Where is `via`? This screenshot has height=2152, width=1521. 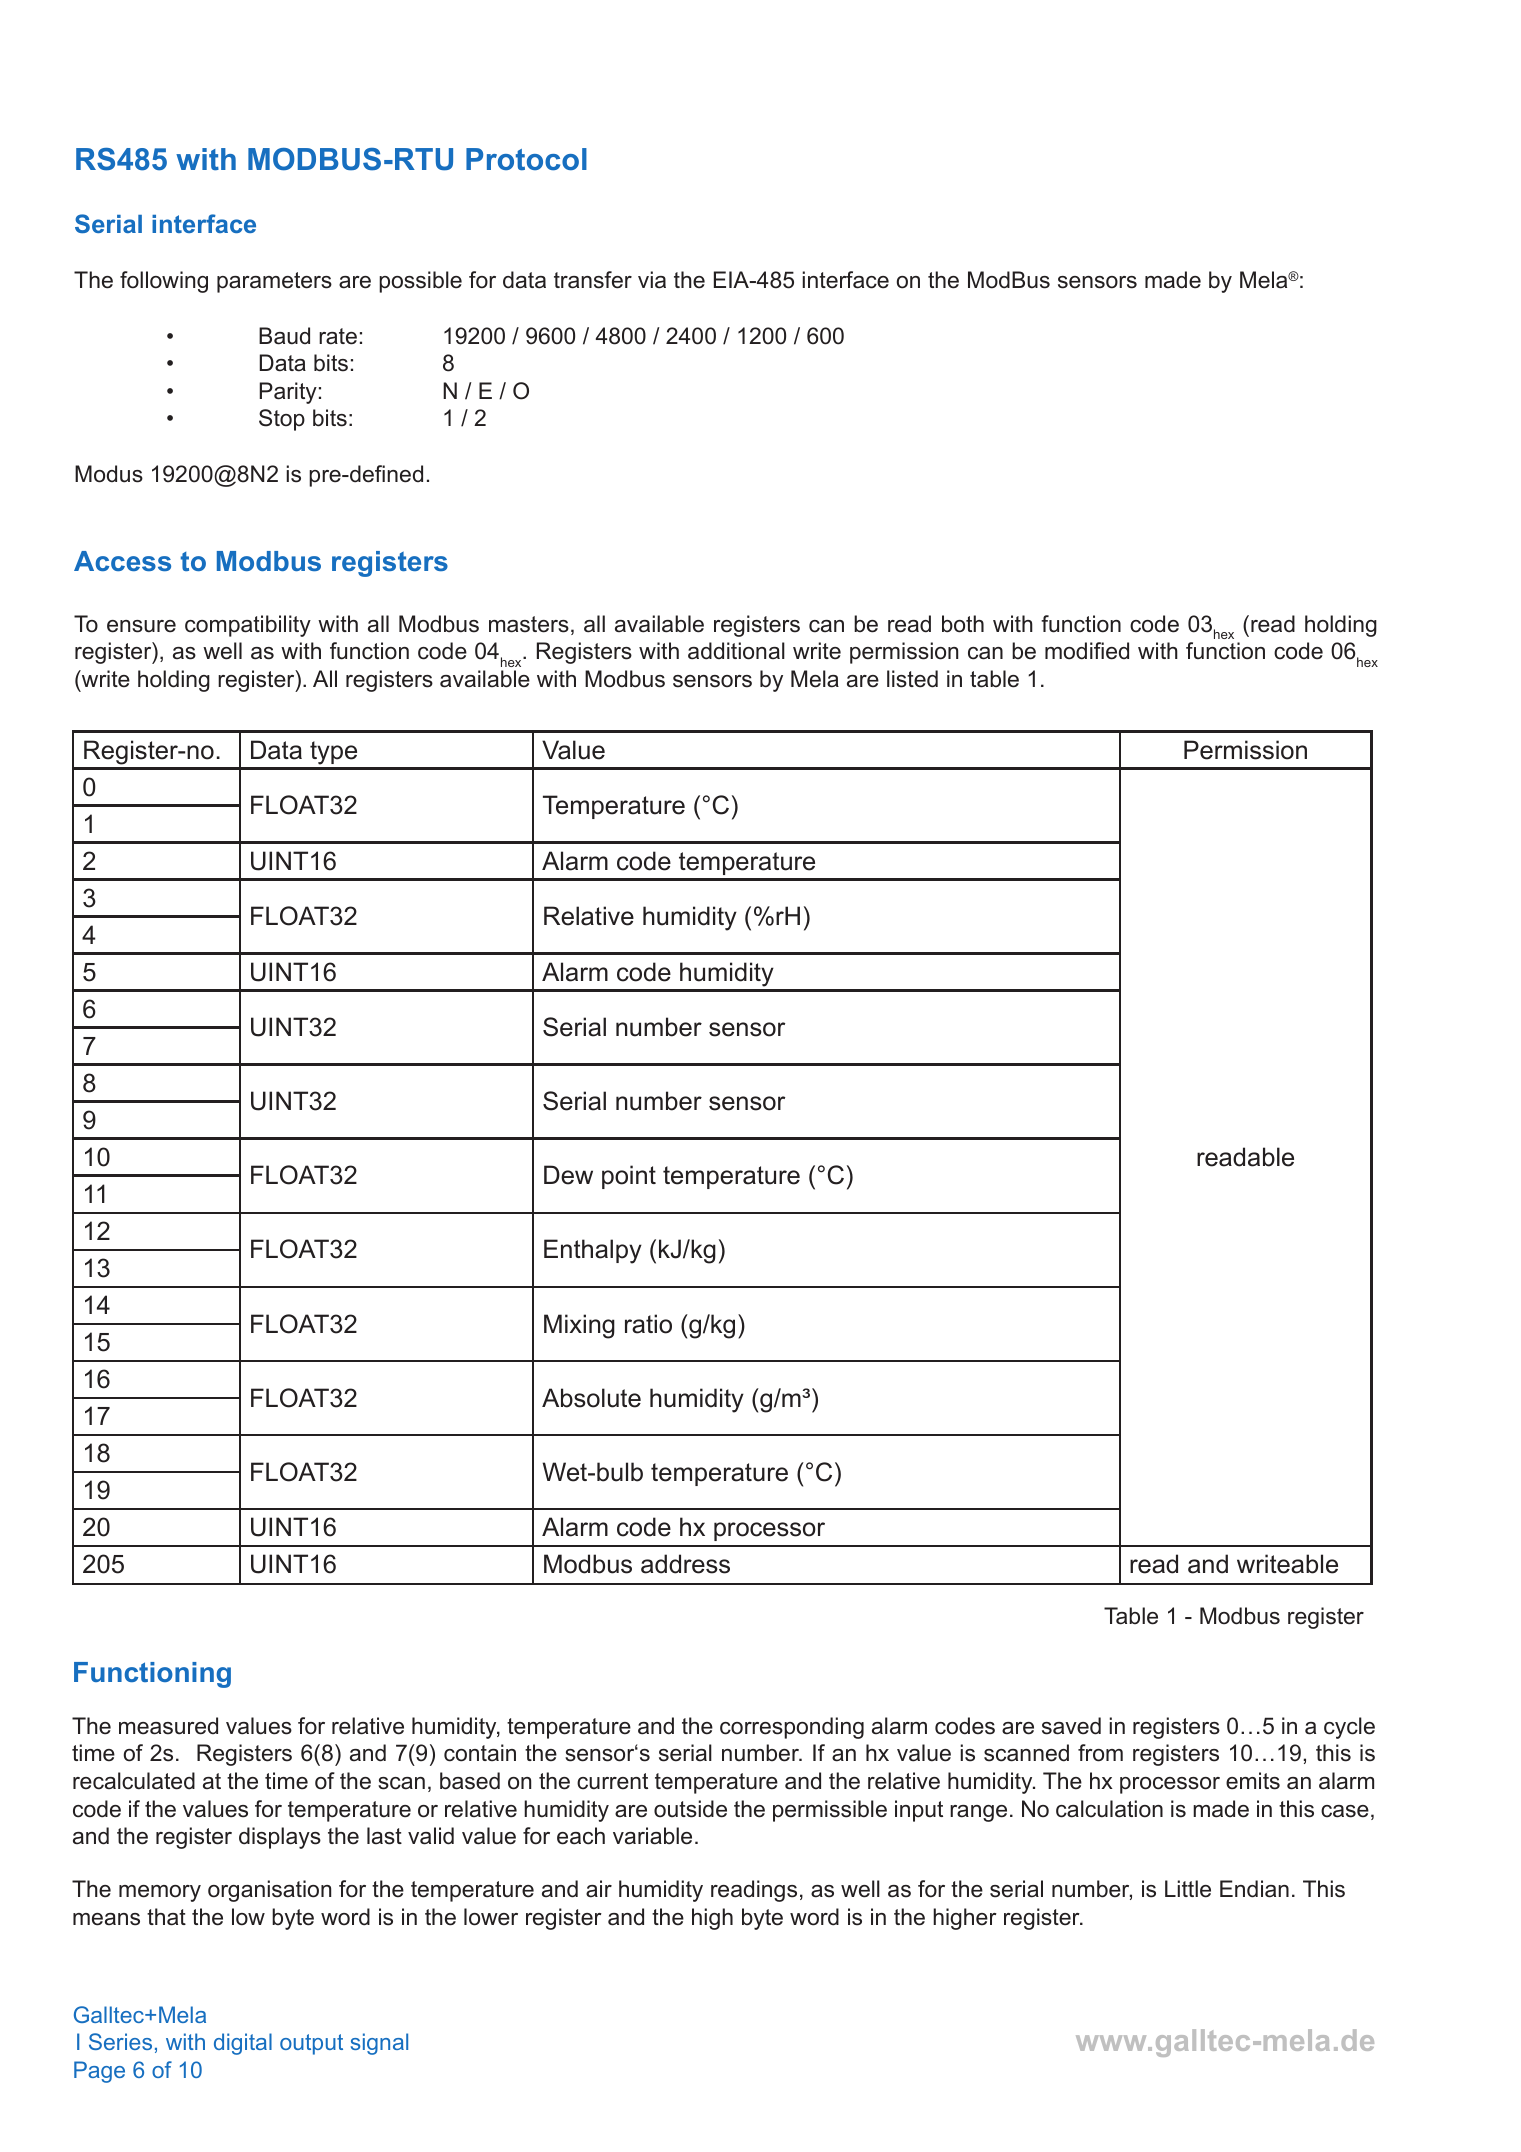 via is located at coordinates (652, 280).
